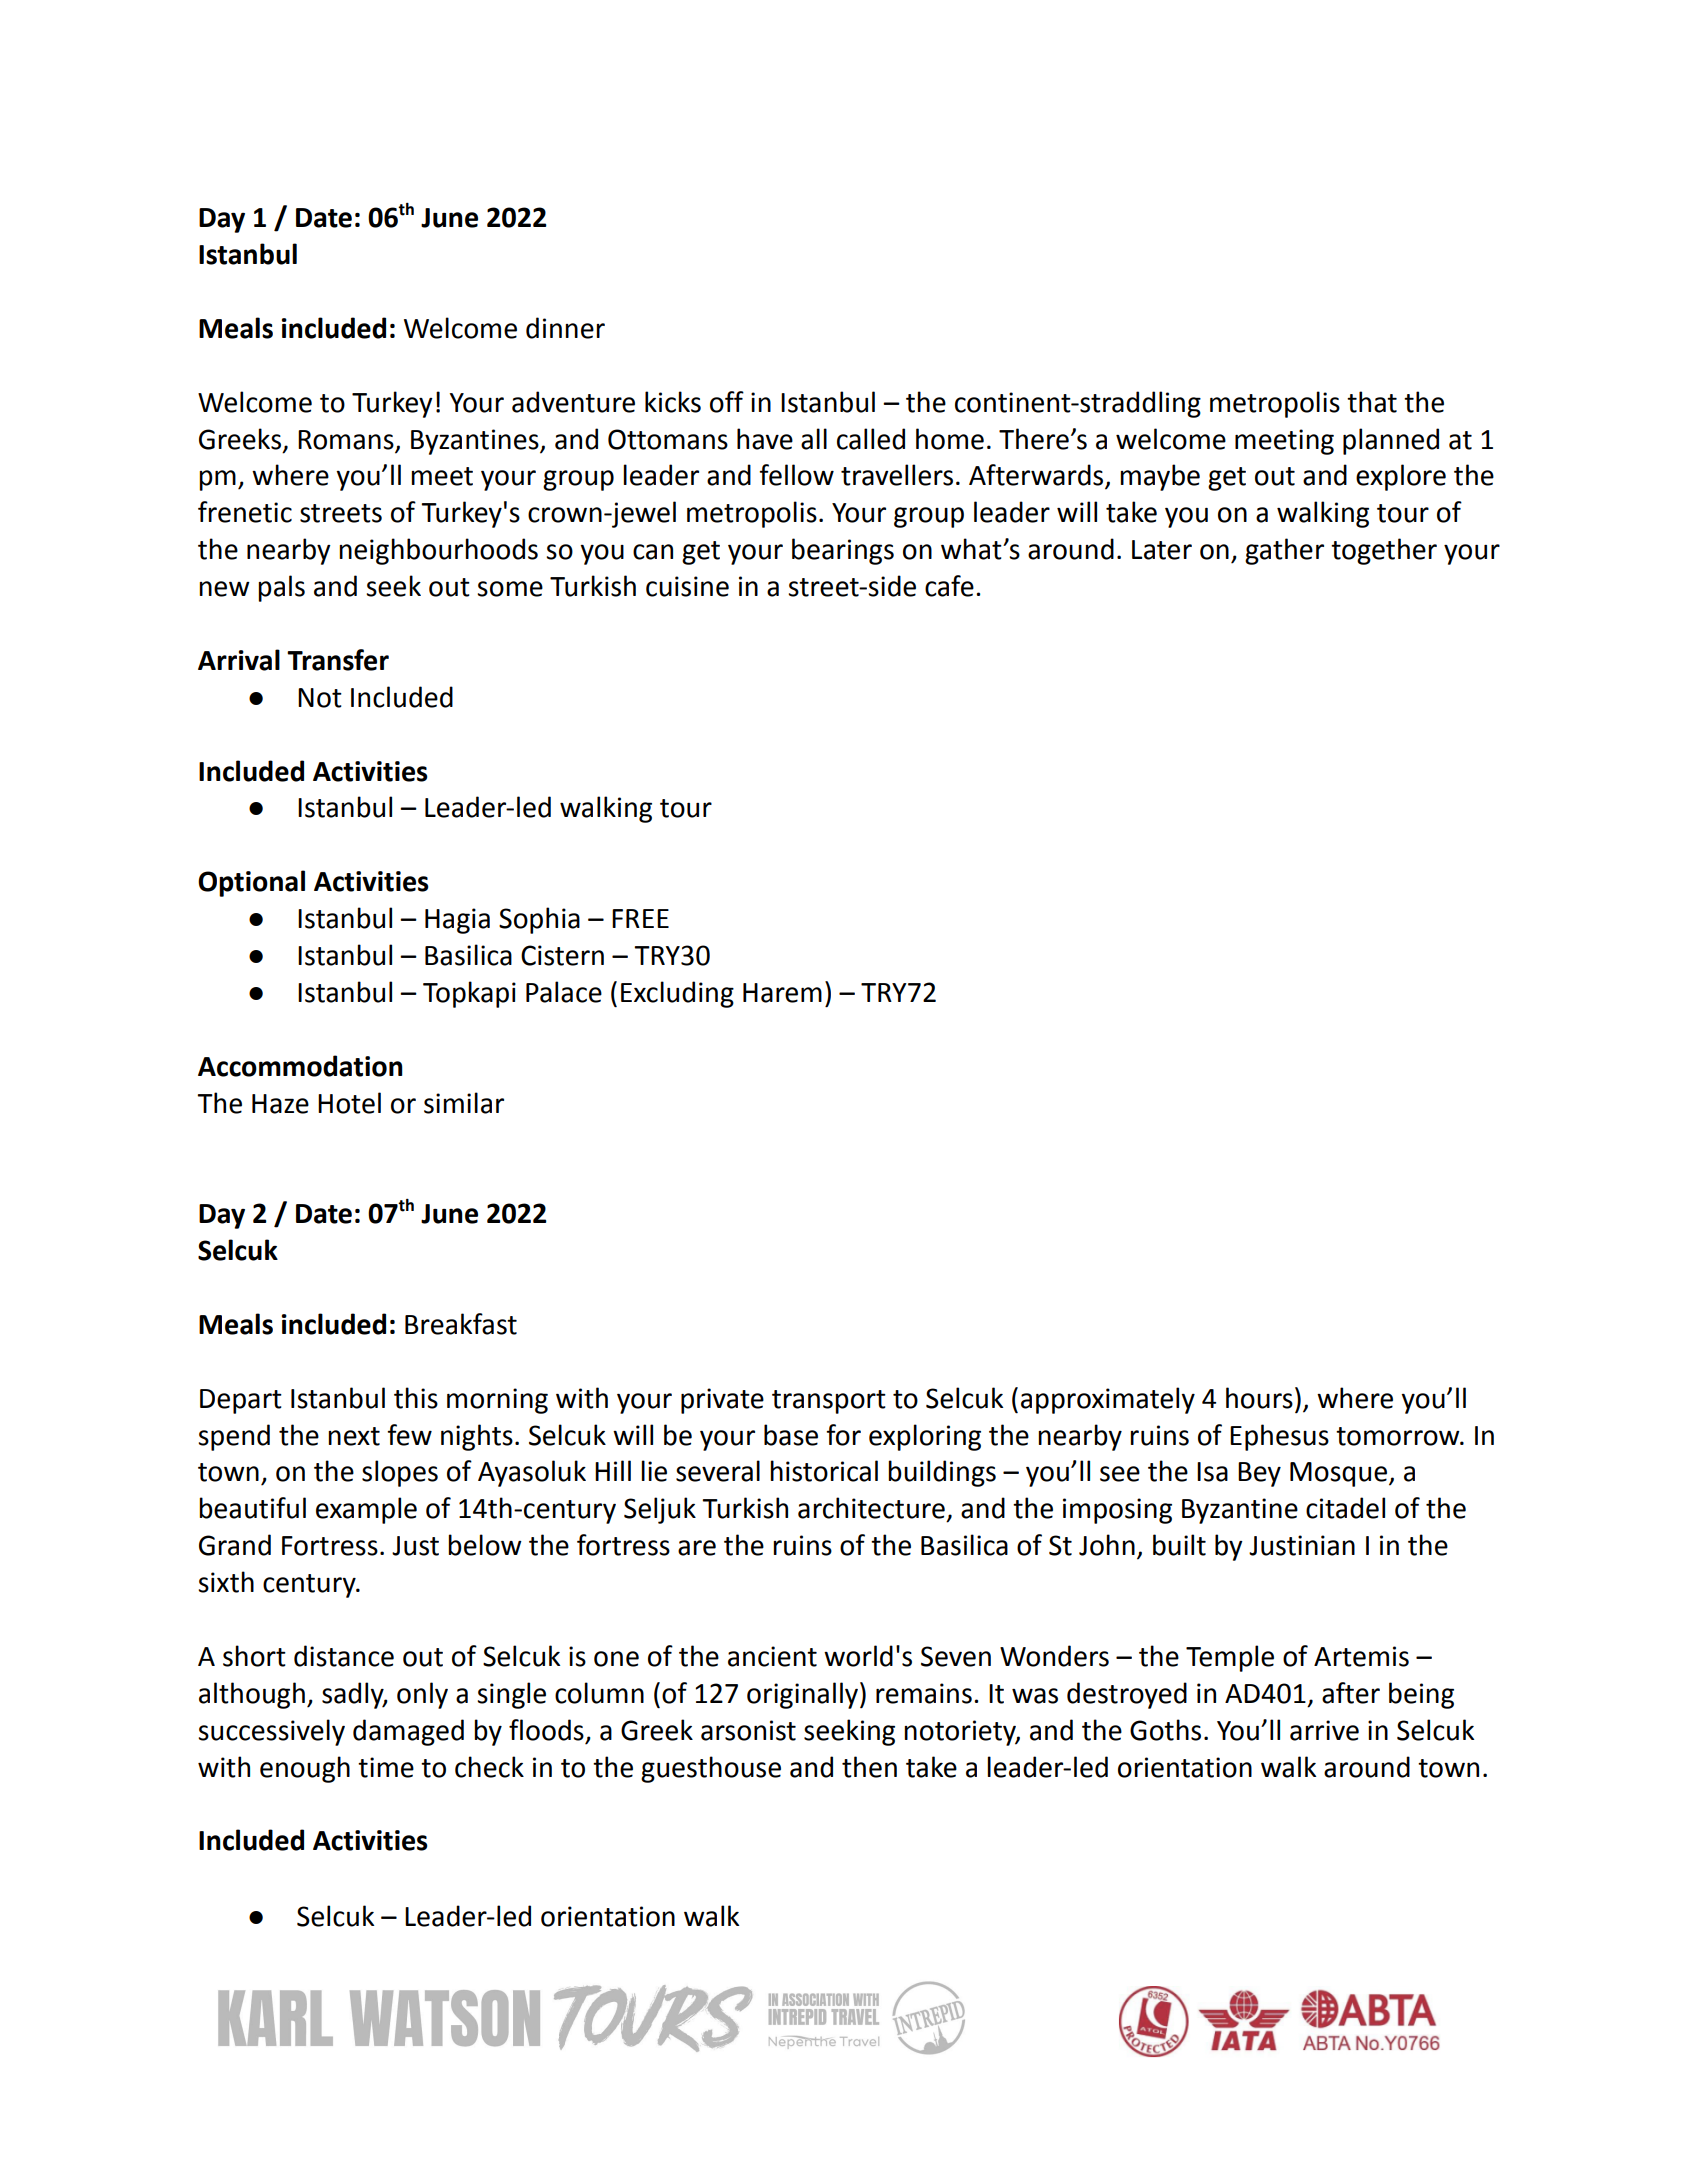 The image size is (1681, 2176). Describe the element at coordinates (748, 1730) in the screenshot. I see `arsonist` at that location.
